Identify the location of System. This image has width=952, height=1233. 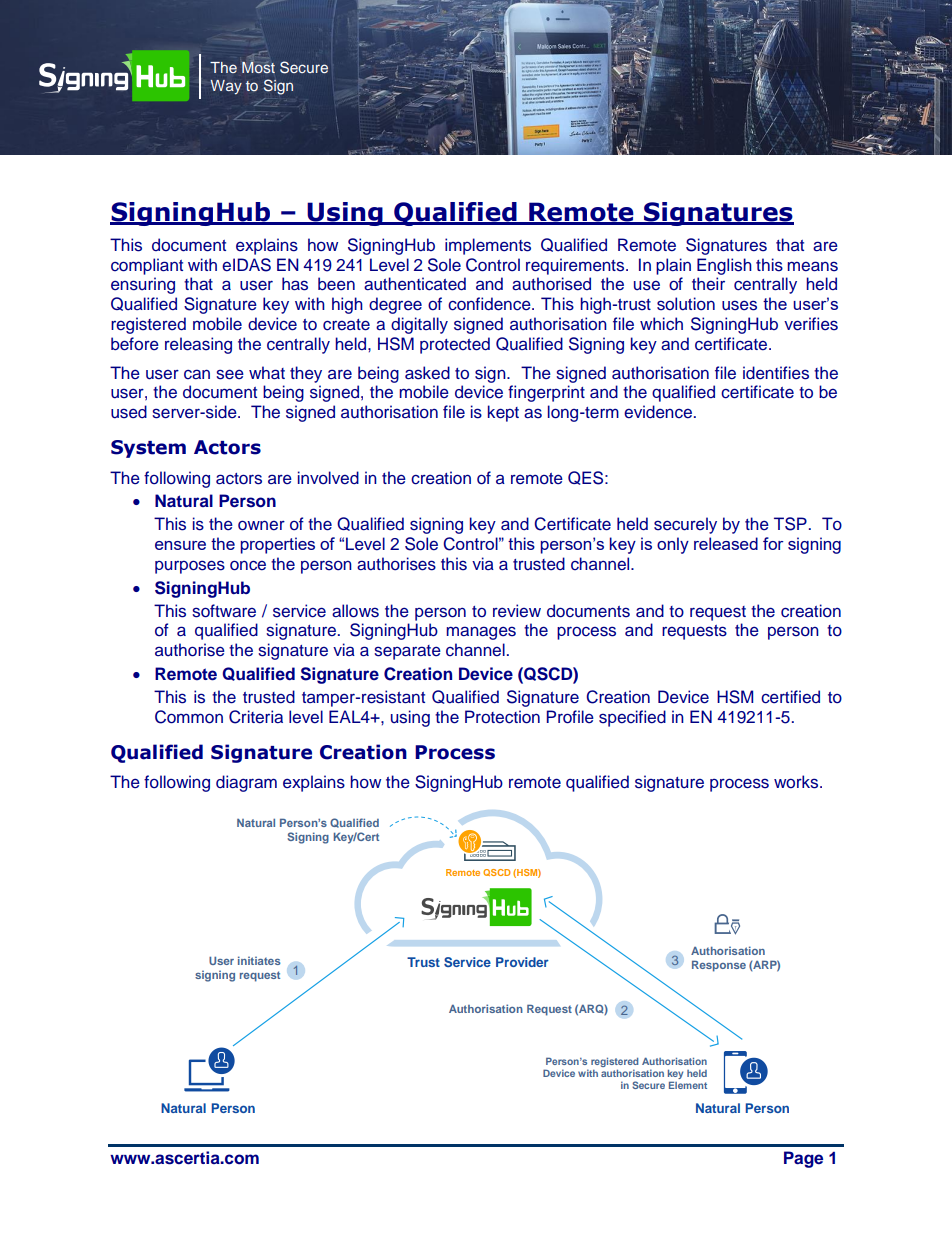
(148, 449).
